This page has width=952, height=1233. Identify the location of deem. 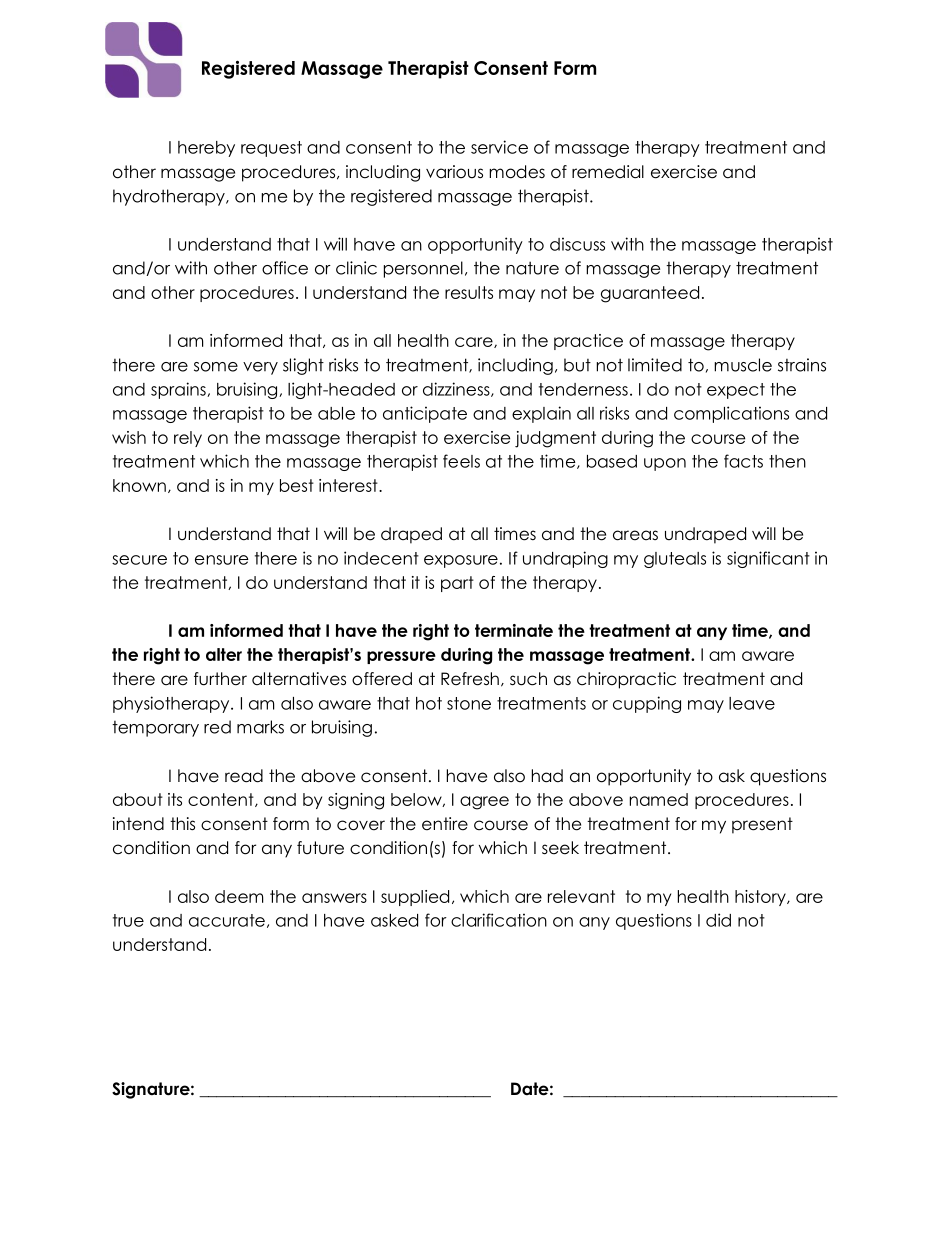
(239, 896).
